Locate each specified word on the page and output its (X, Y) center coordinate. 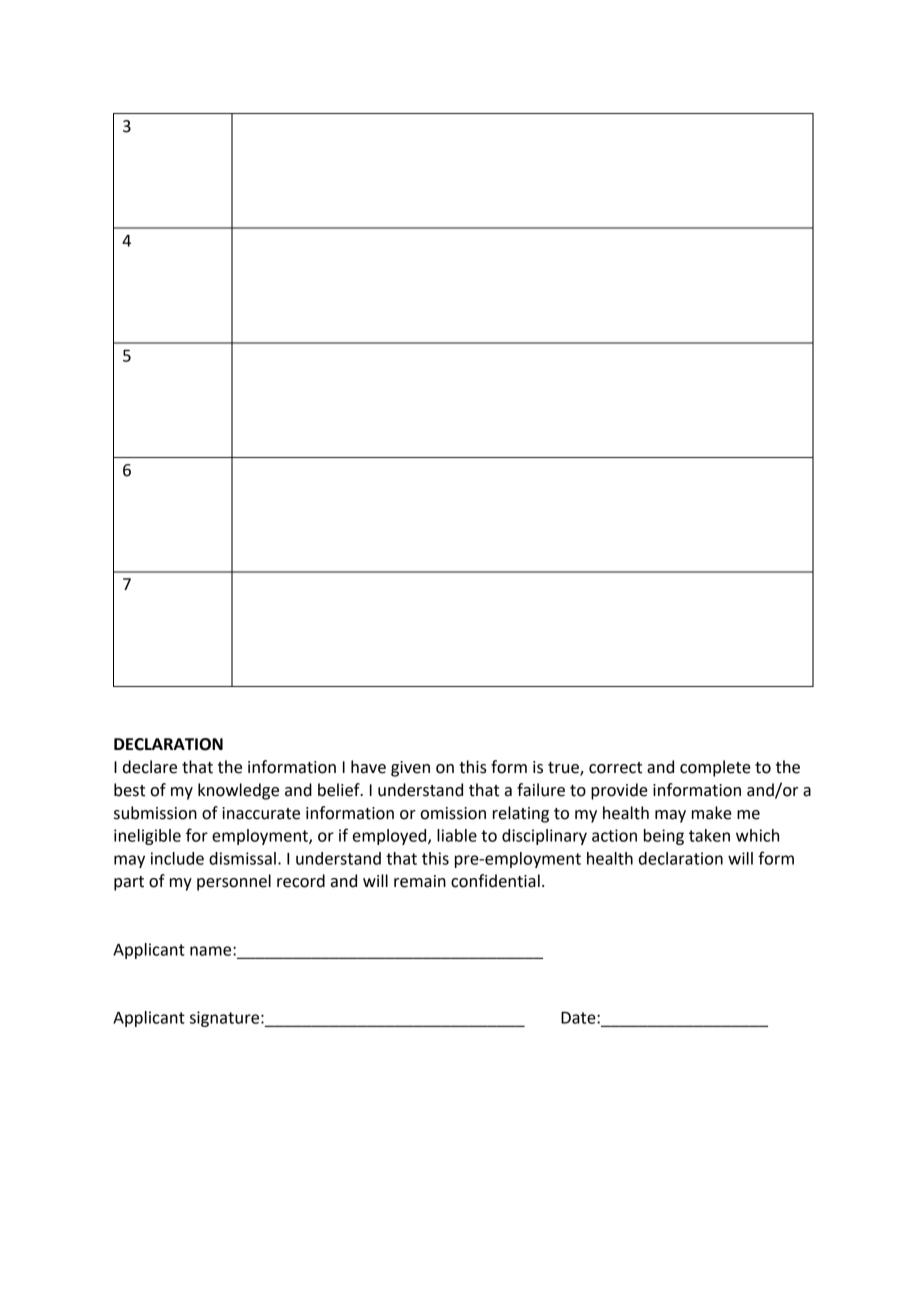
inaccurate (261, 813)
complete (715, 768)
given (410, 769)
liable (457, 835)
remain (420, 881)
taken (709, 835)
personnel (234, 882)
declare (150, 767)
